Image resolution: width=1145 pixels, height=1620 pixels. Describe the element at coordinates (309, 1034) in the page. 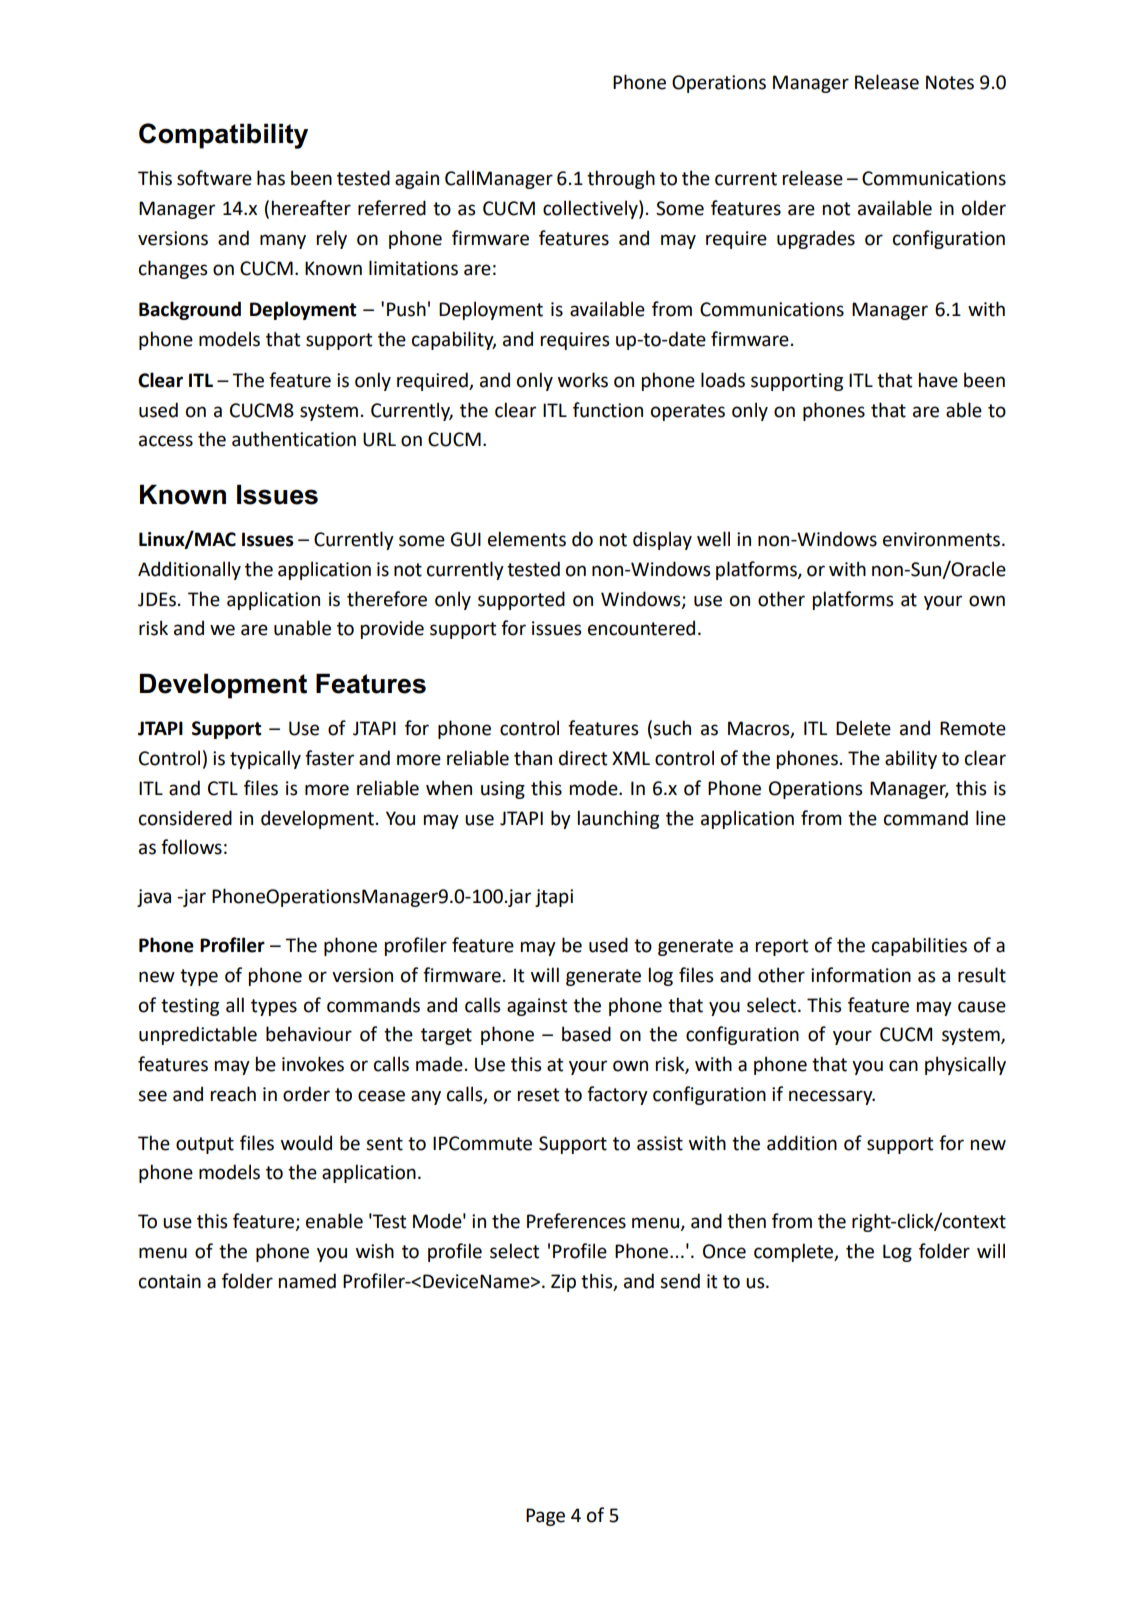

I see `behaviour` at that location.
